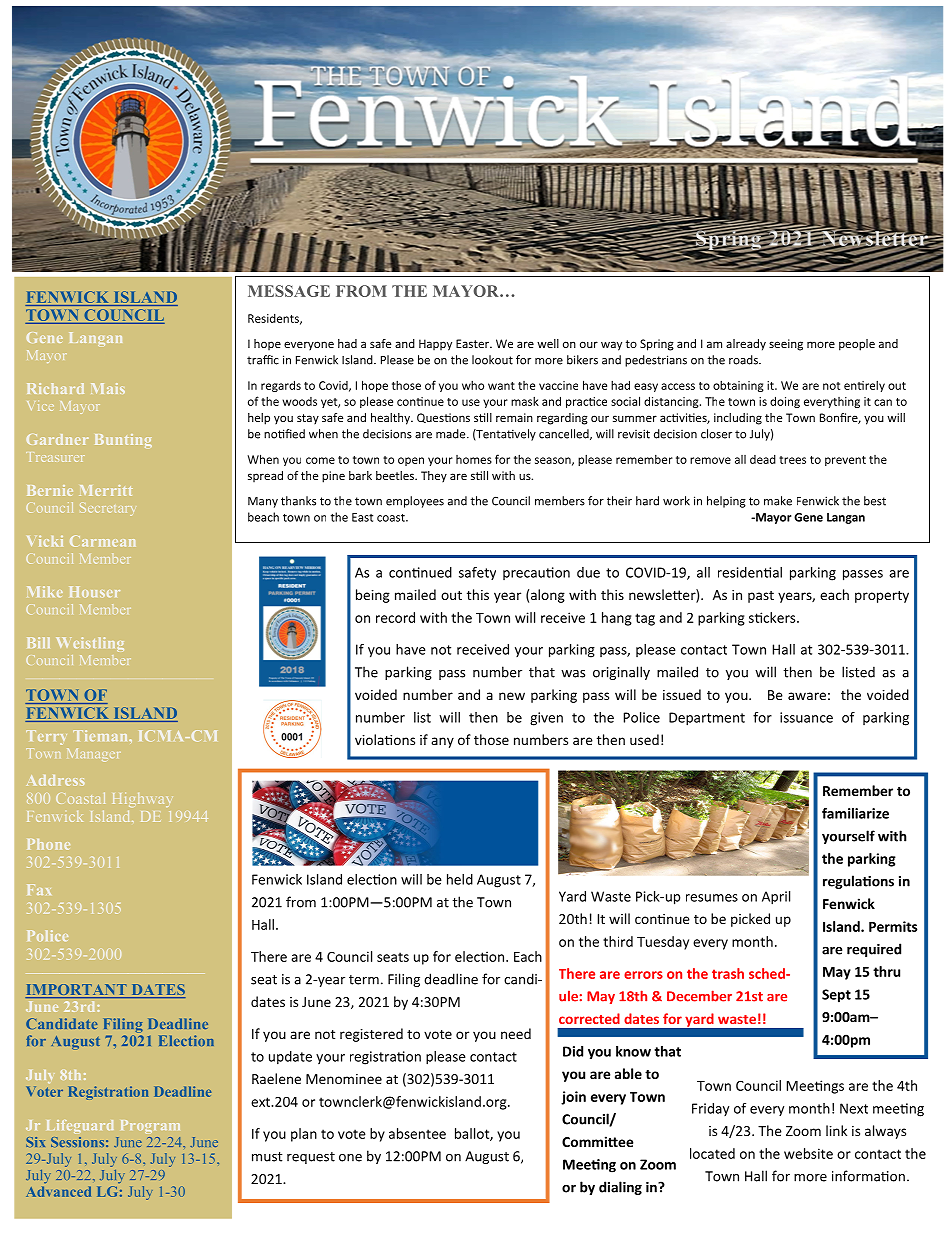 The width and height of the page is (952, 1233). What do you see at coordinates (786, 345) in the page?
I see `seeing` at bounding box center [786, 345].
